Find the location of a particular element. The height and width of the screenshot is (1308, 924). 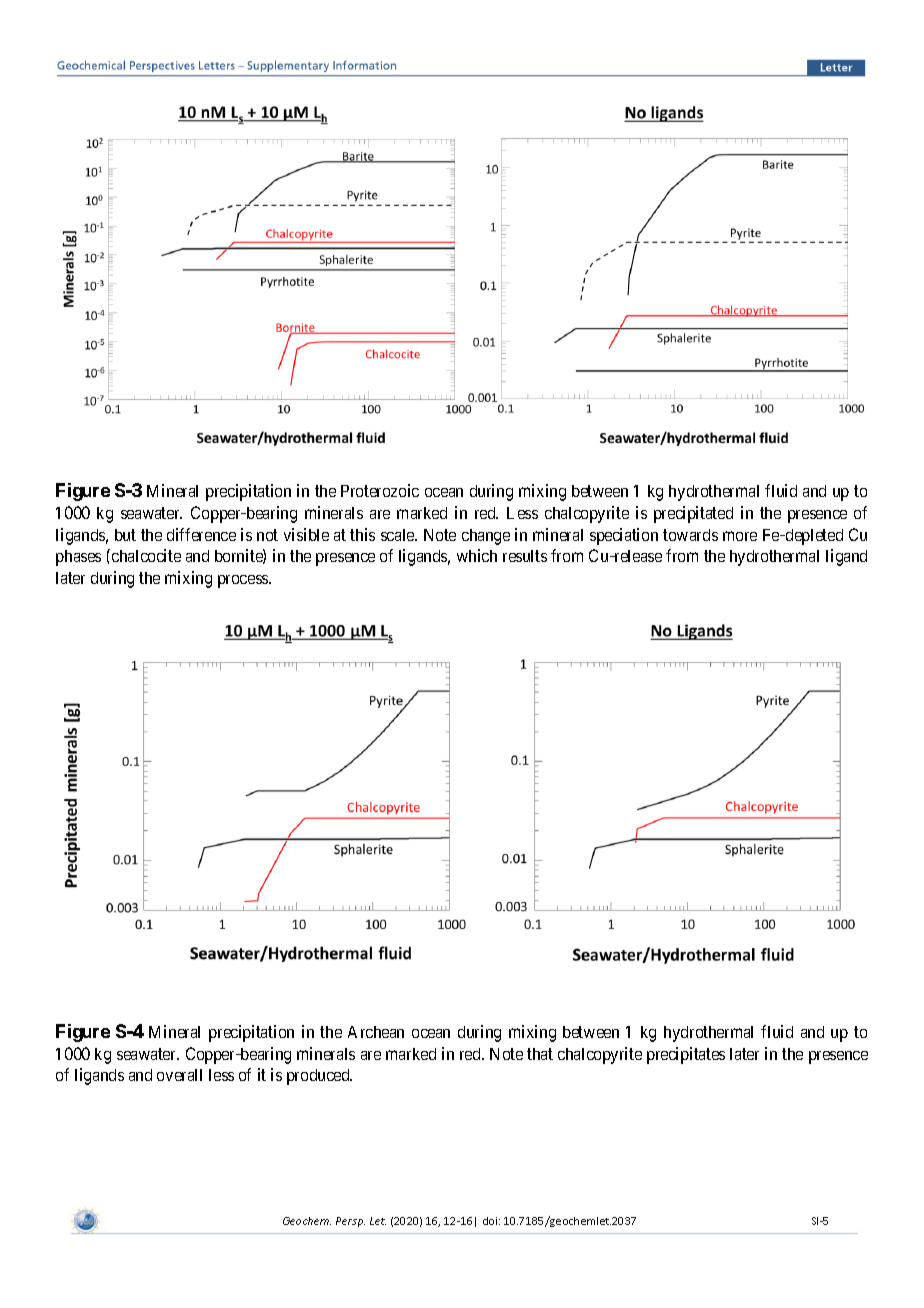

but is located at coordinates (125, 535).
